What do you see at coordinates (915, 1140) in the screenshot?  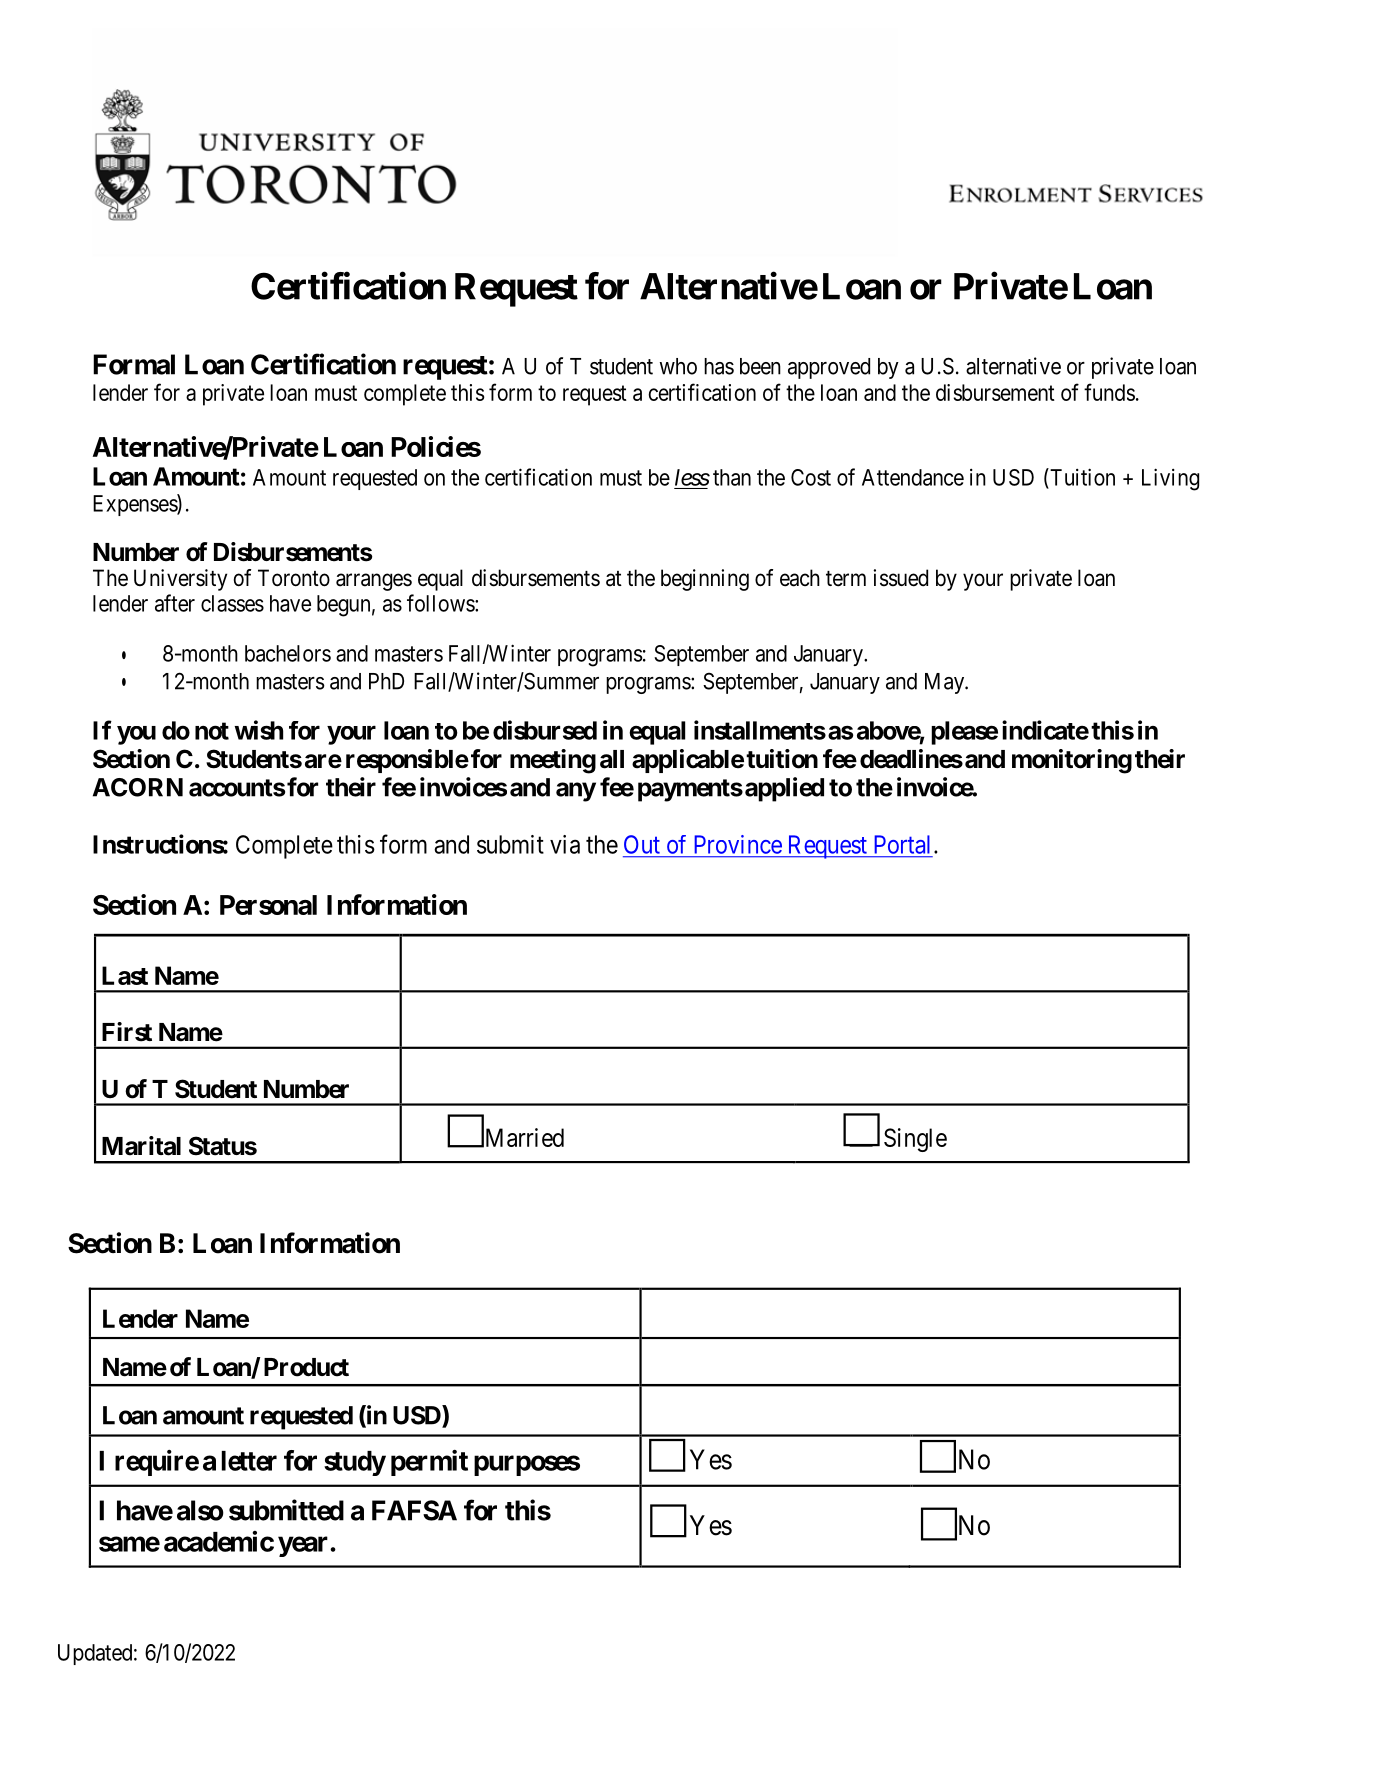 I see `Single` at bounding box center [915, 1140].
